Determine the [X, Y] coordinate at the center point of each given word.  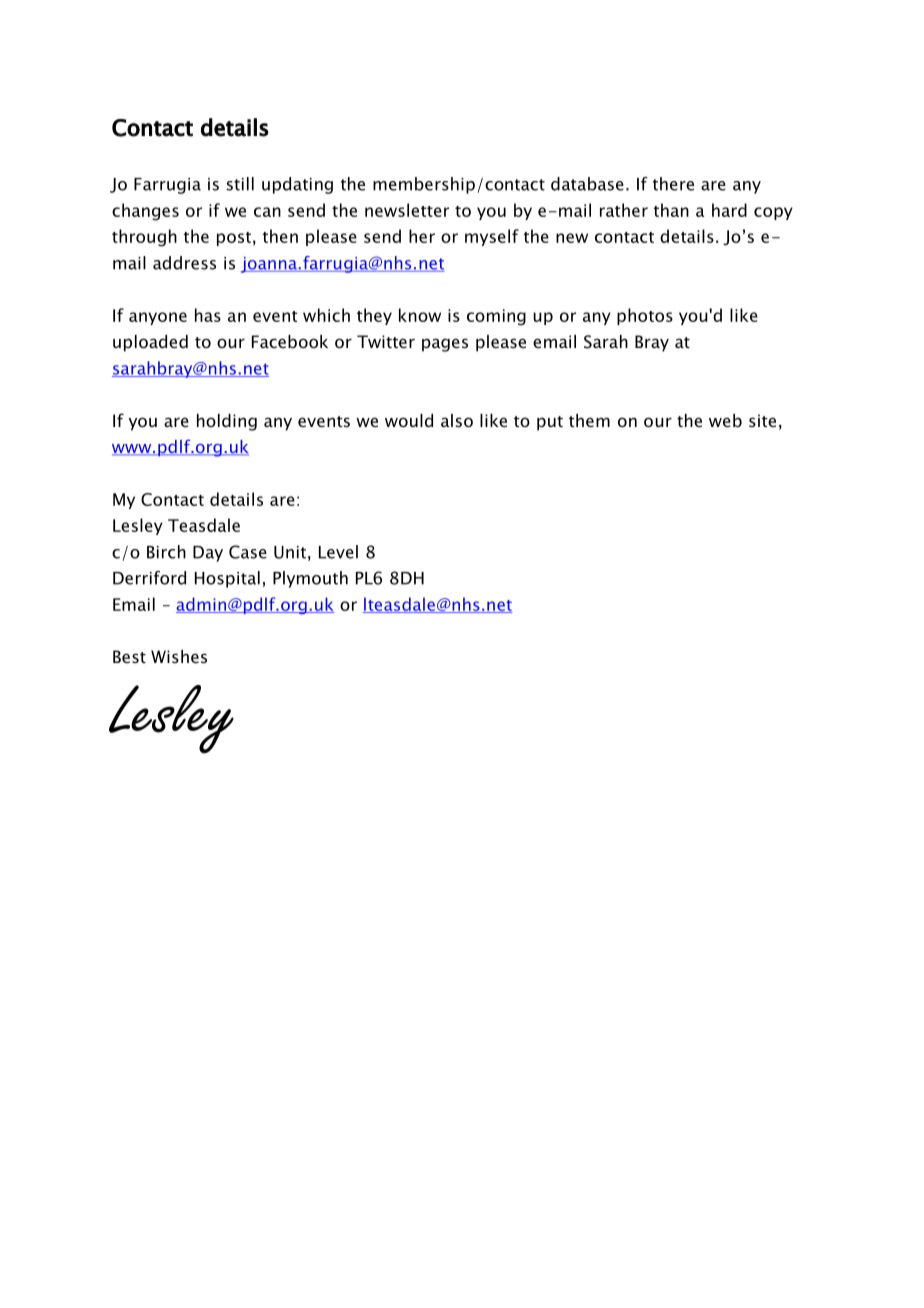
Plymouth [310, 579]
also [457, 420]
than [671, 210]
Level [338, 552]
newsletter [407, 210]
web [725, 420]
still [240, 184]
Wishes [179, 656]
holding [227, 422]
